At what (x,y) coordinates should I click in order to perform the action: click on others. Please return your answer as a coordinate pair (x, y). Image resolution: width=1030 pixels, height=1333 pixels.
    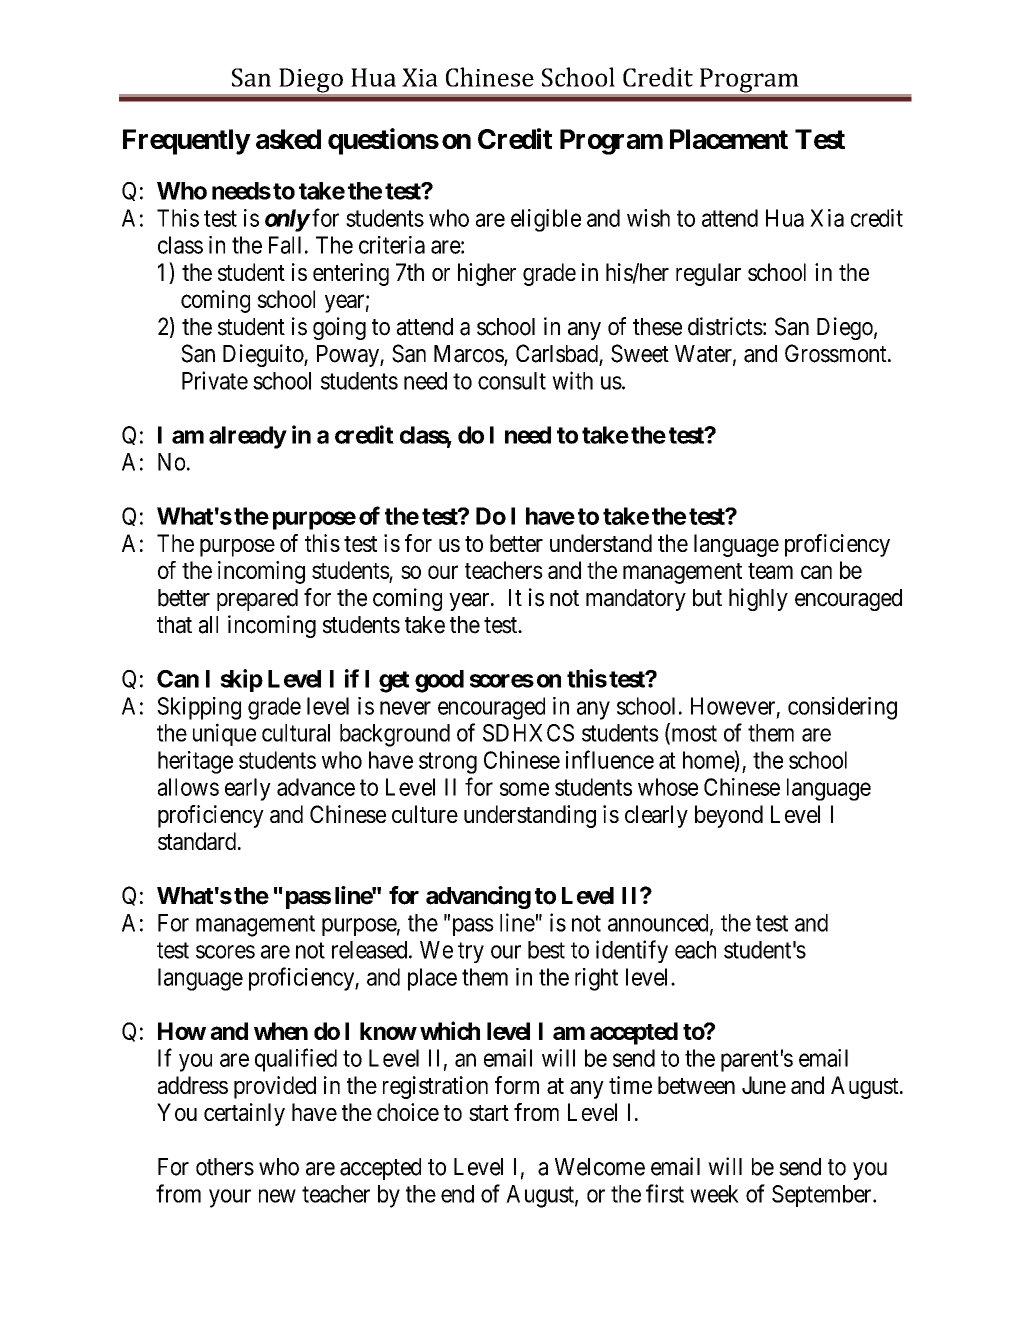
    Looking at the image, I should click on (225, 1167).
